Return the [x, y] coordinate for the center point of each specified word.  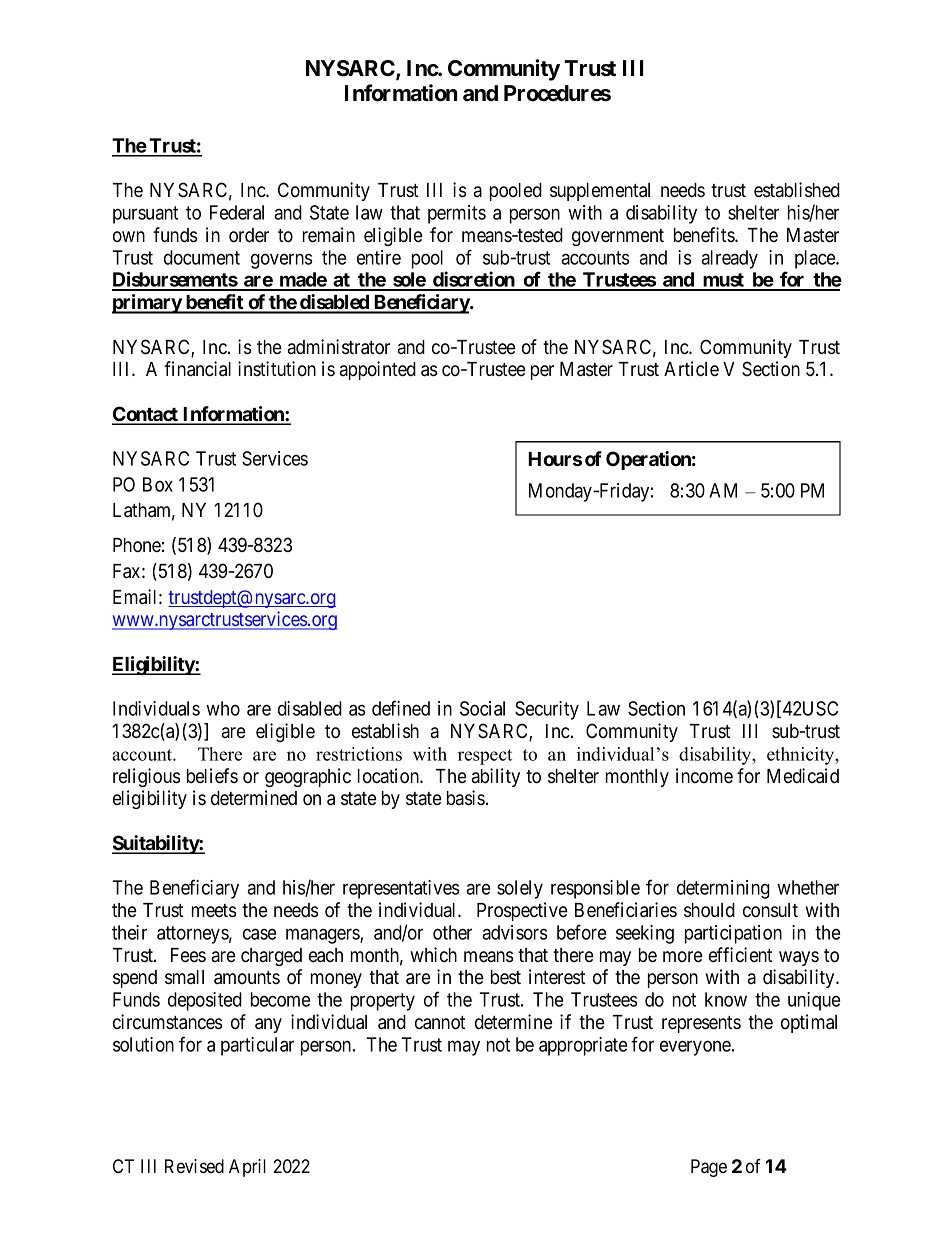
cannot [440, 1023]
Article [691, 369]
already [729, 259]
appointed [378, 370]
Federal [237, 212]
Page [709, 1168]
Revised [194, 1166]
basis [466, 797]
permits [457, 214]
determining [723, 889]
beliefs [212, 776]
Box [158, 484]
